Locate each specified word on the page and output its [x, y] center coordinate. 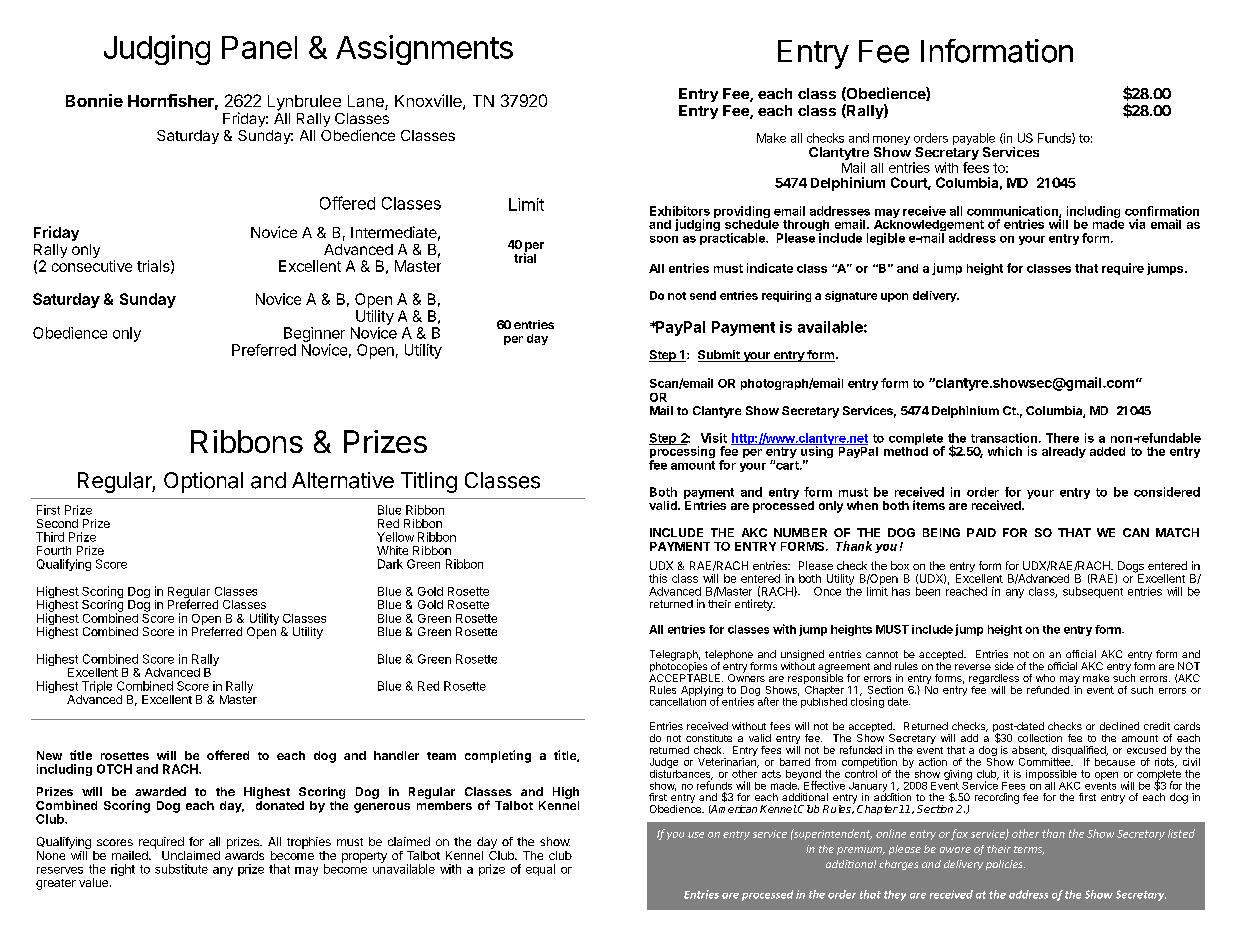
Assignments [424, 50]
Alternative [343, 480]
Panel [259, 47]
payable [974, 140]
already [1064, 452]
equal [540, 870]
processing [682, 452]
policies [1005, 865]
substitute [181, 869]
